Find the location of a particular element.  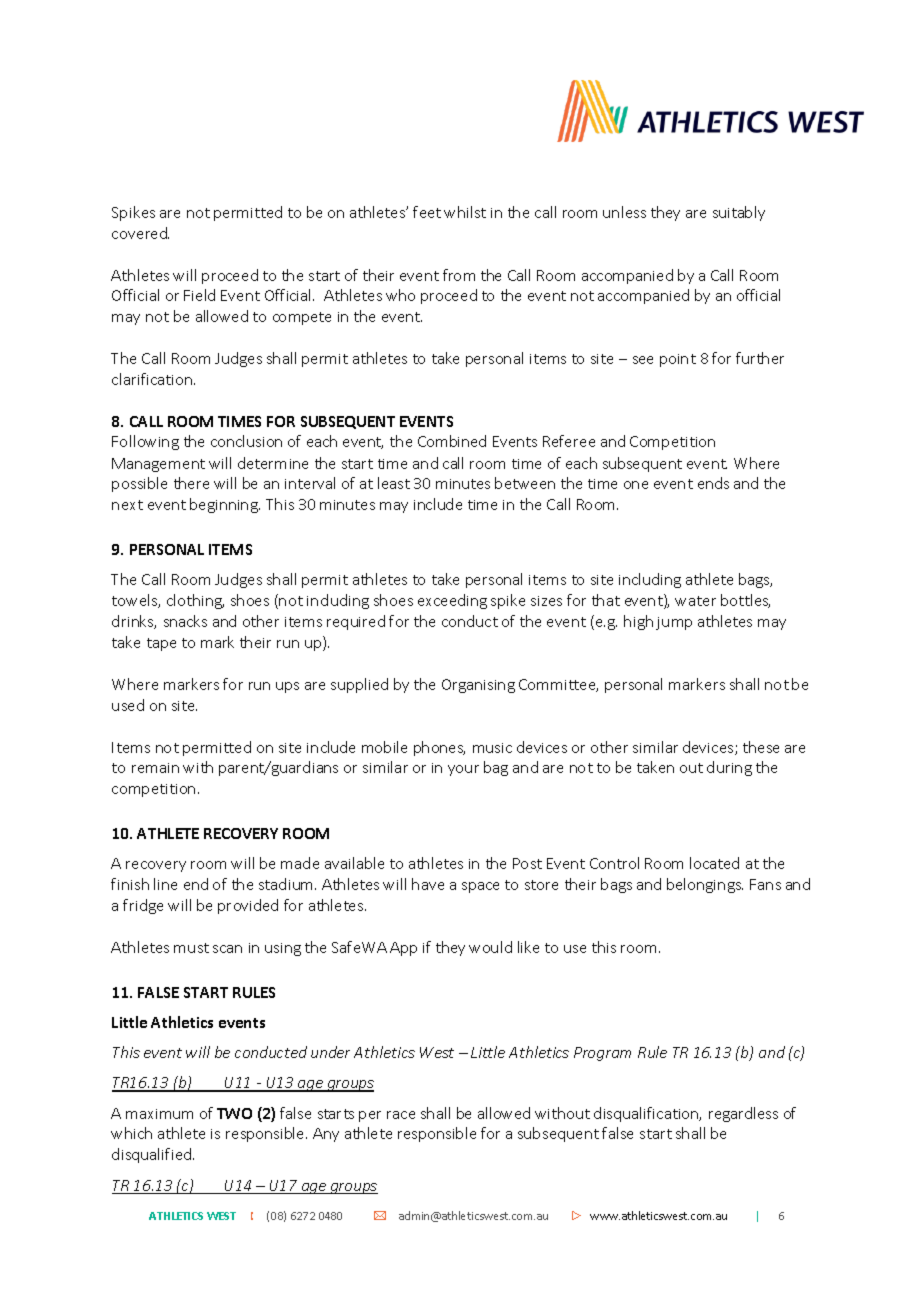

Organising is located at coordinates (478, 686).
